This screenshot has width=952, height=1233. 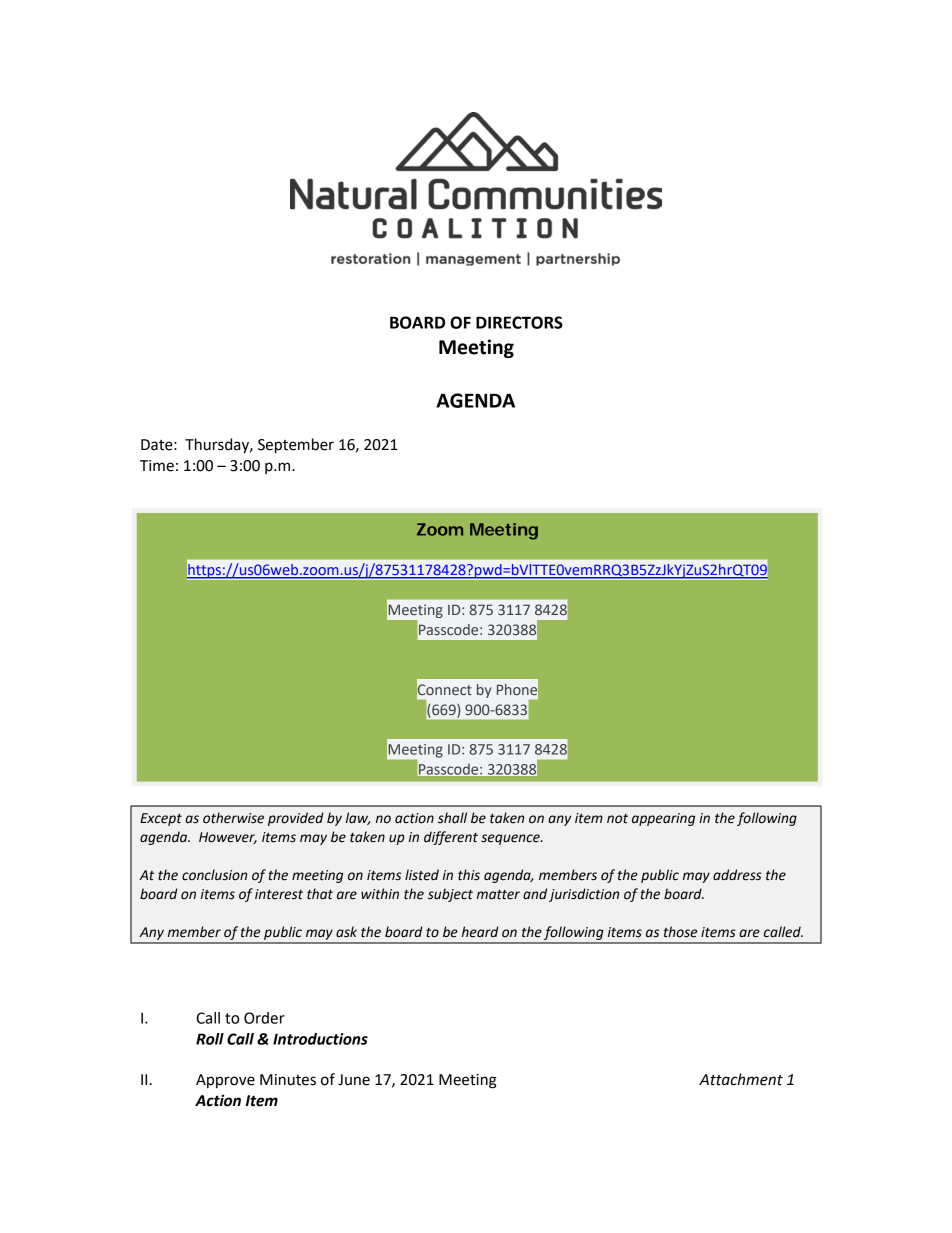 What do you see at coordinates (358, 818) in the screenshot?
I see `law` at bounding box center [358, 818].
